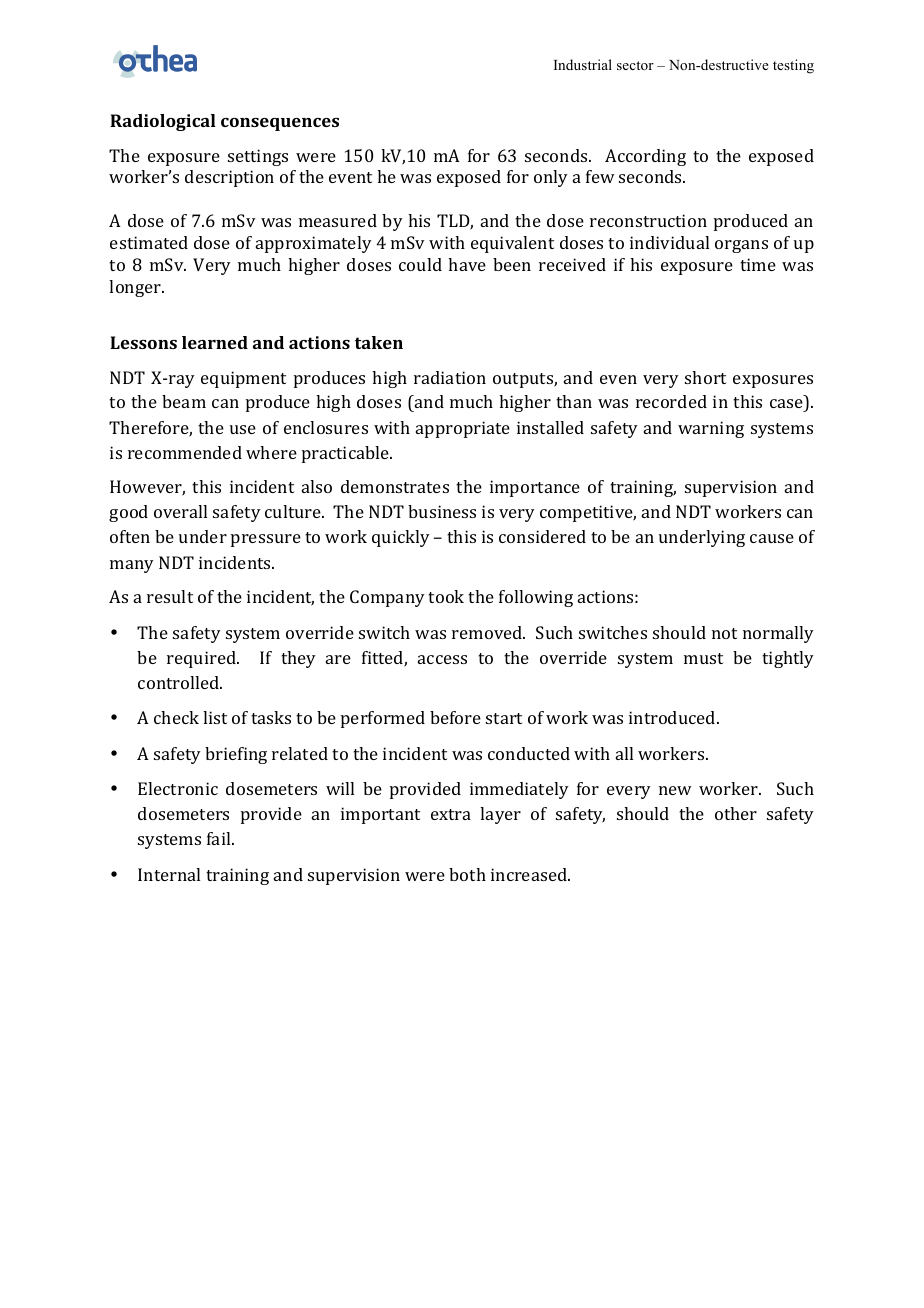  What do you see at coordinates (467, 264) in the page?
I see `have` at bounding box center [467, 264].
